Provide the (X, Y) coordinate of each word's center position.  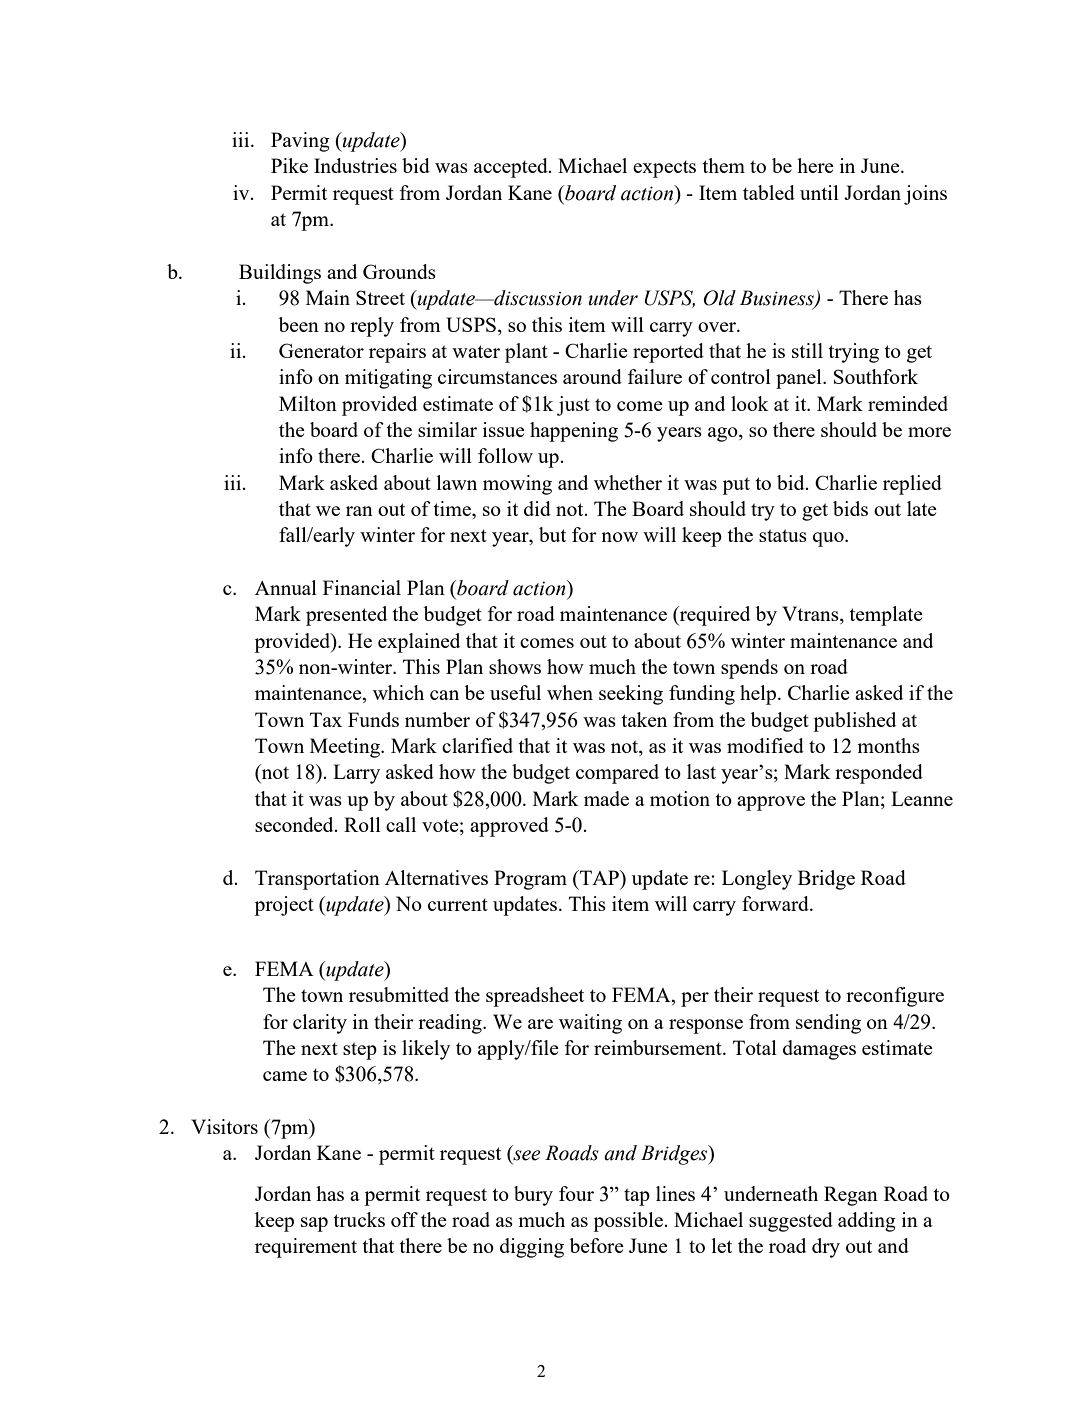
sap (314, 1224)
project (284, 906)
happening (574, 432)
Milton (308, 403)
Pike (289, 165)
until (819, 192)
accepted (512, 168)
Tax (326, 719)
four (576, 1193)
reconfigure (895, 997)
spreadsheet (535, 997)
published (854, 722)
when (570, 692)
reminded (908, 403)
